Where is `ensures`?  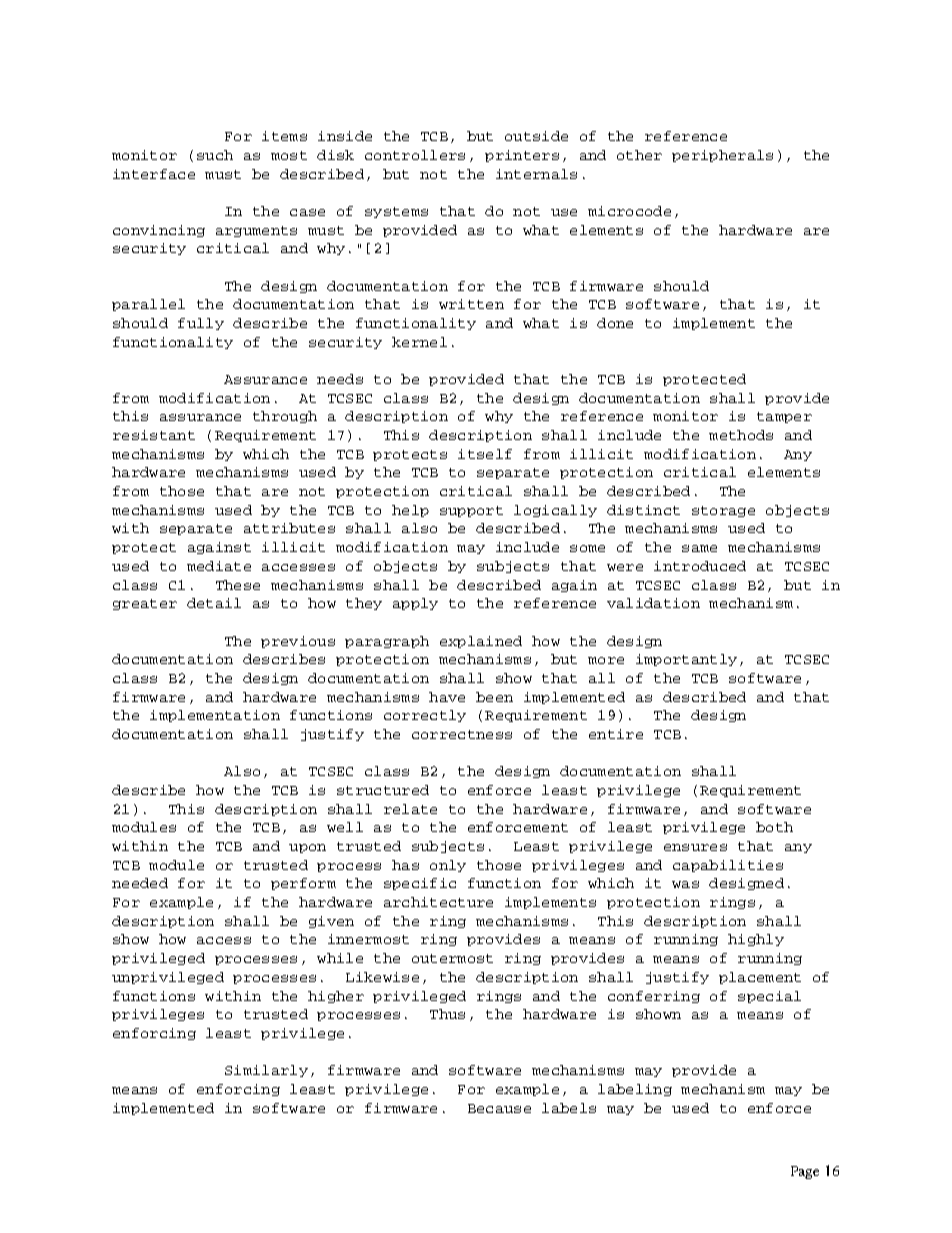 ensures is located at coordinates (695, 847).
